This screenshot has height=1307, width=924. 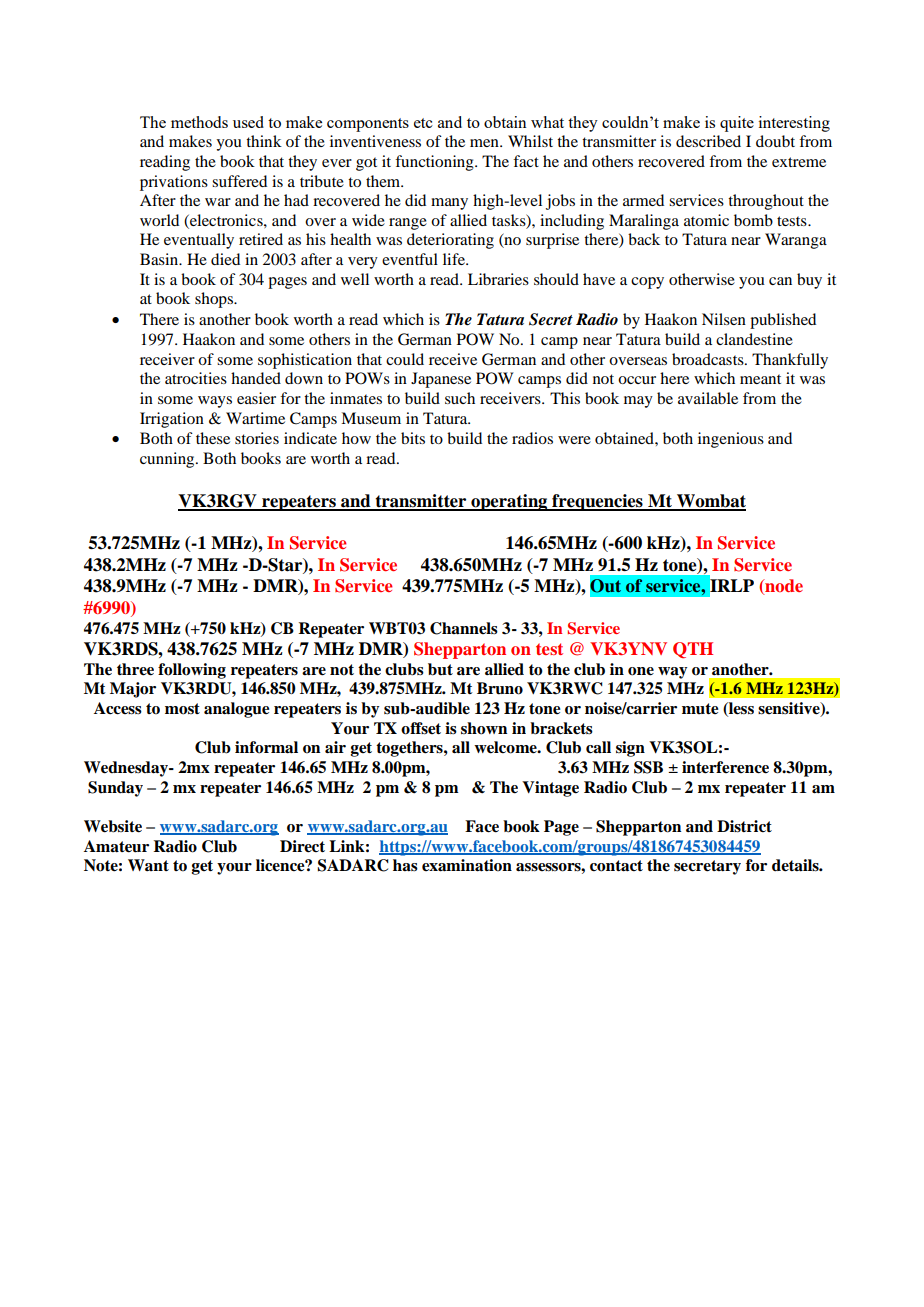 What do you see at coordinates (441, 380) in the screenshot?
I see `Japanese` at bounding box center [441, 380].
